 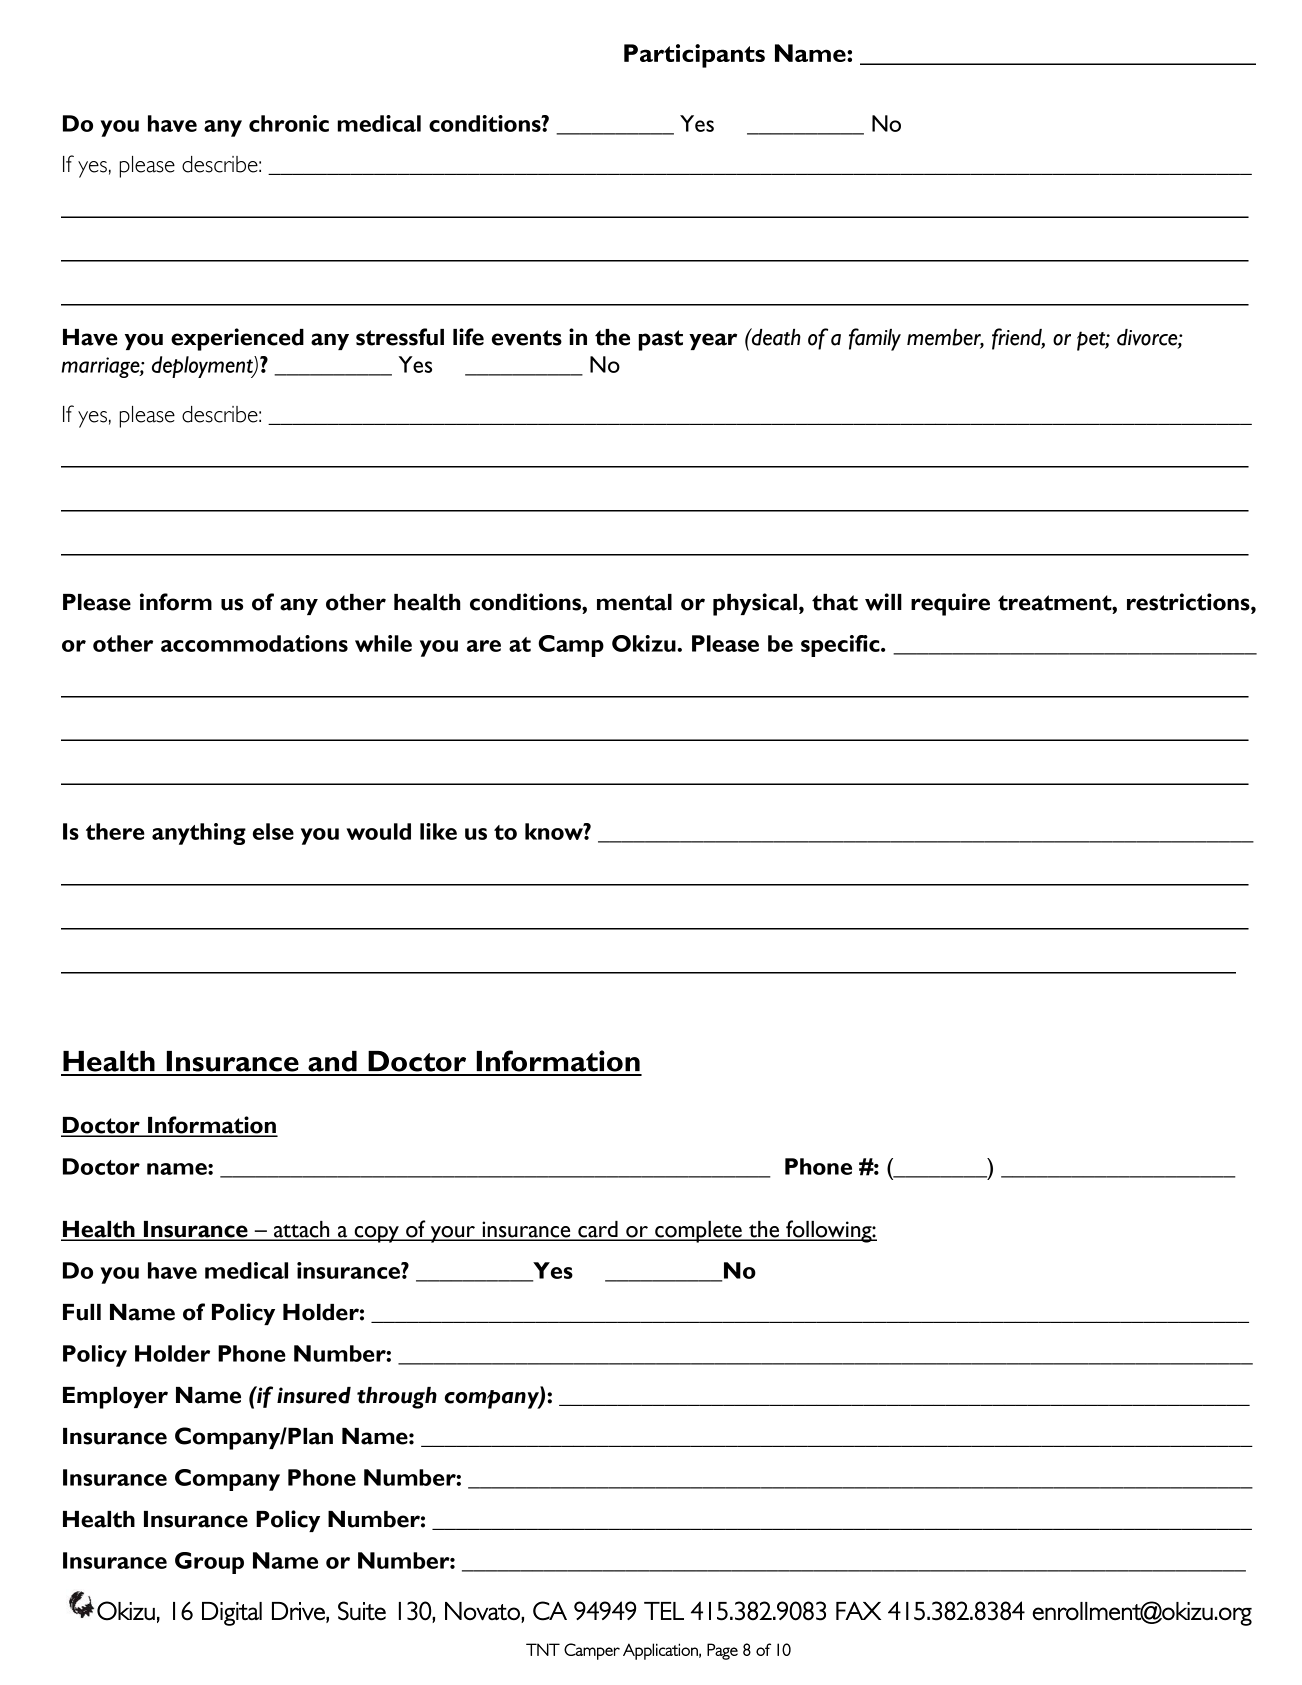 I want to click on accommodations, so click(x=254, y=643).
